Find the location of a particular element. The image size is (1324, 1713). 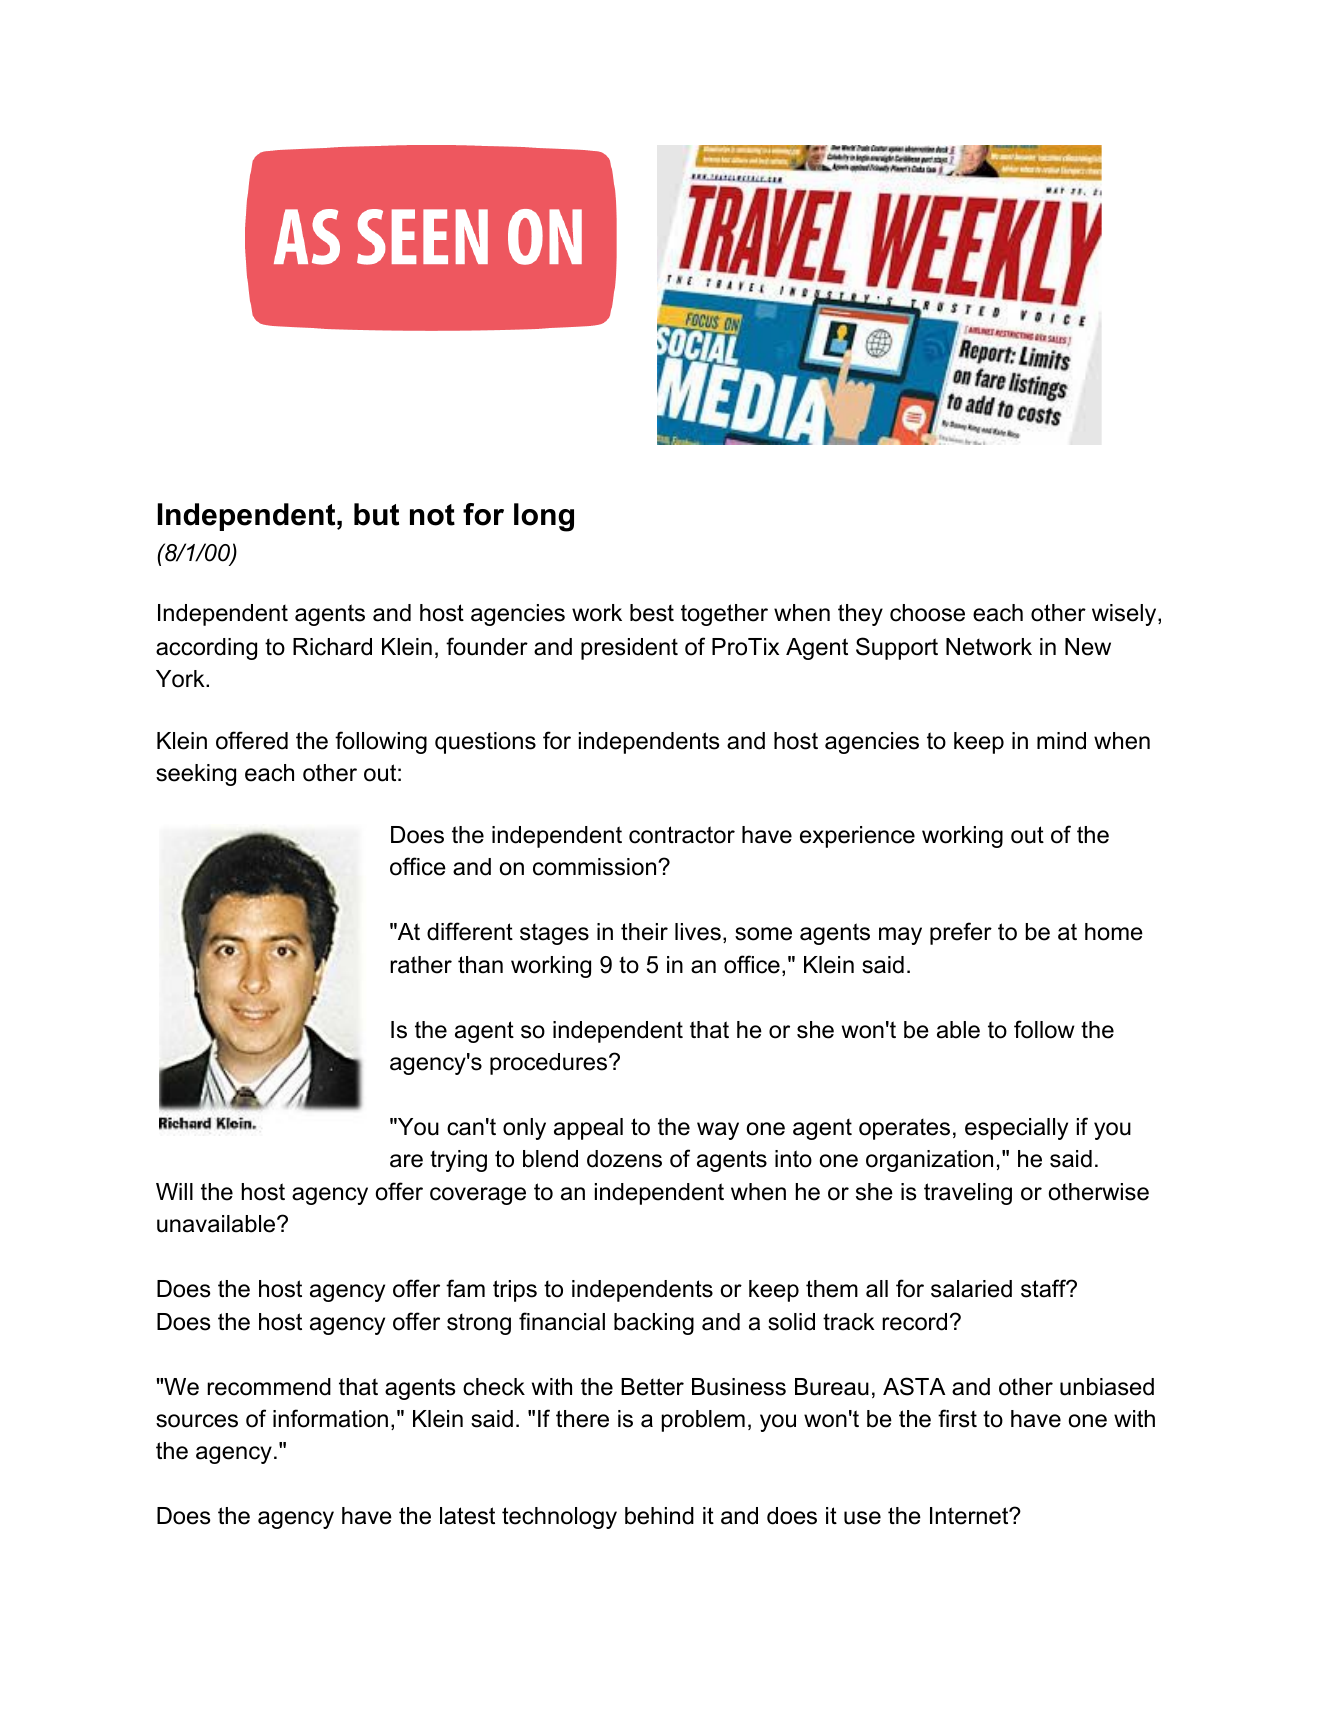

contractor is located at coordinates (682, 835).
